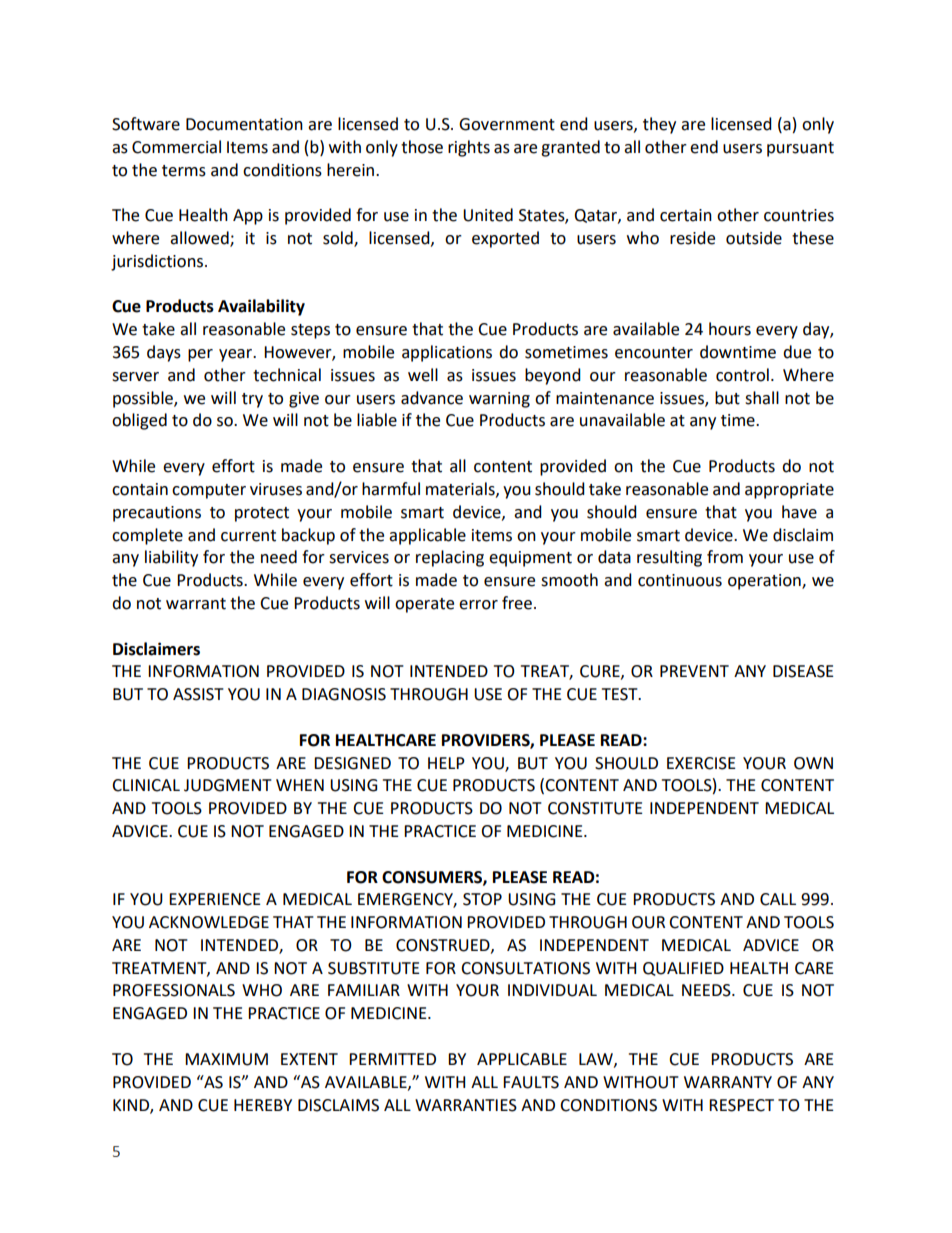  Describe the element at coordinates (478, 605) in the page. I see `error` at that location.
